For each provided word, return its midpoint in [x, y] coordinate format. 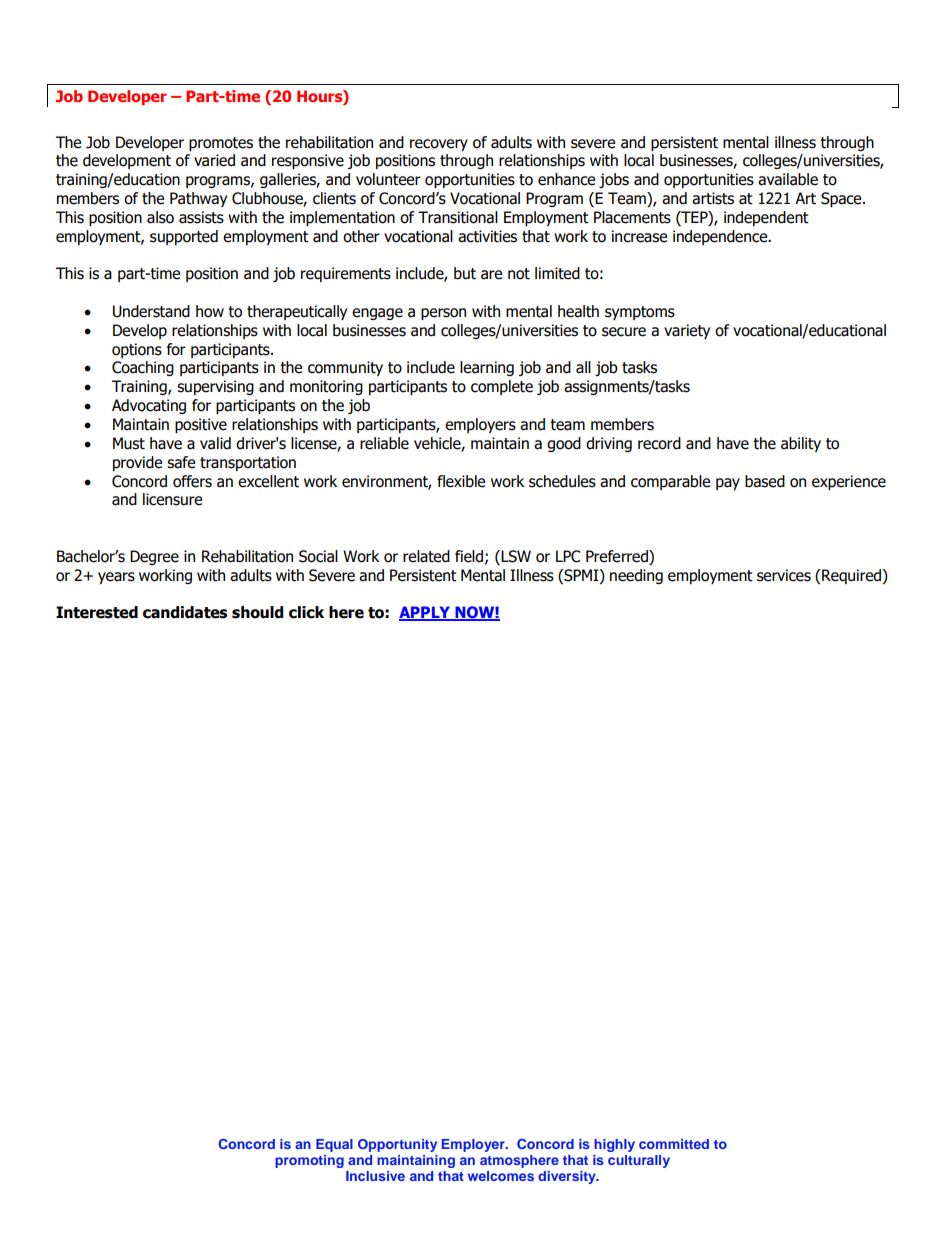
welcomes [501, 1176]
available [788, 179]
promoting [309, 1161]
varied [214, 160]
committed [674, 1144]
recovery [439, 145]
